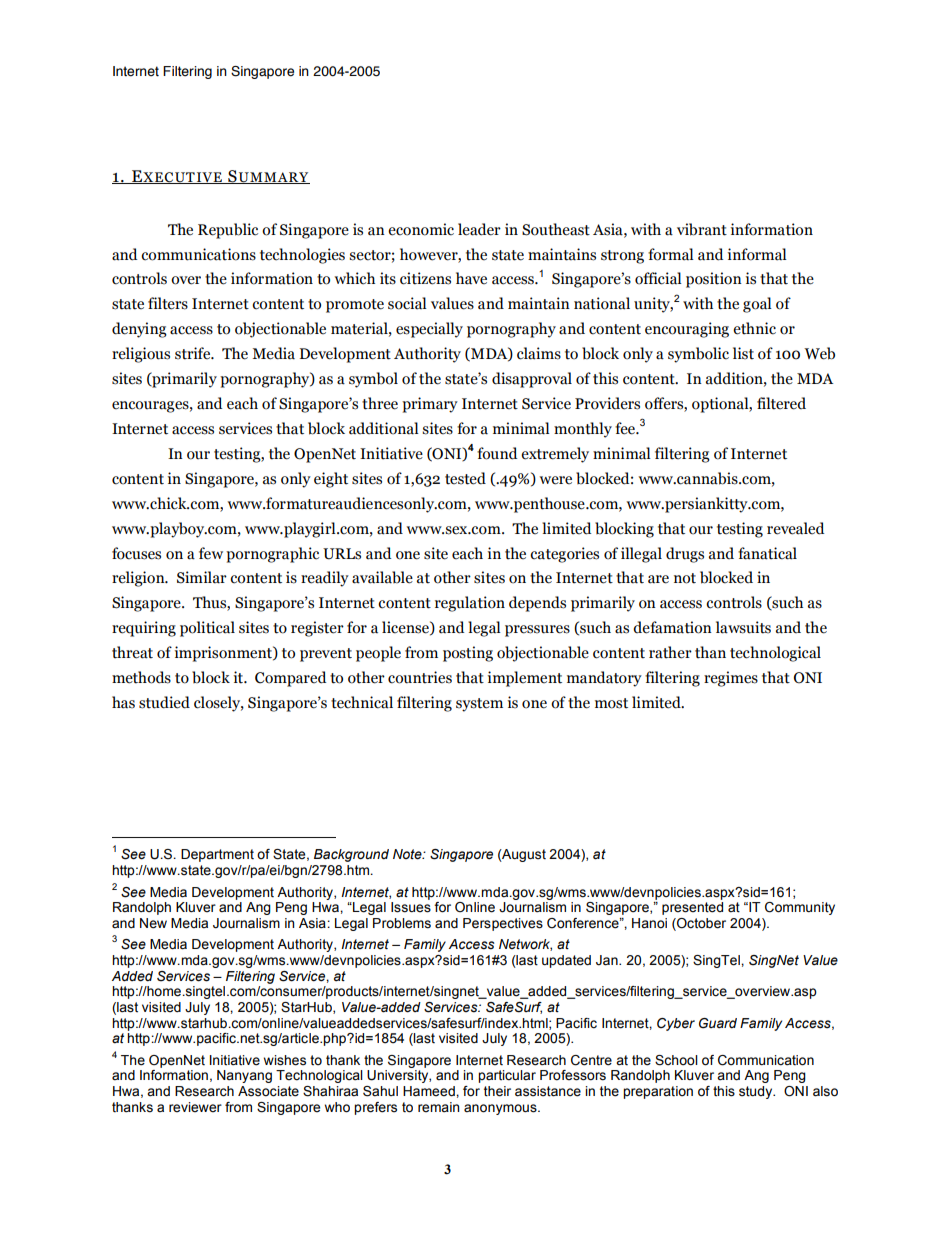 The height and width of the page is (1233, 952). Describe the element at coordinates (757, 1092) in the page. I see `study` at that location.
